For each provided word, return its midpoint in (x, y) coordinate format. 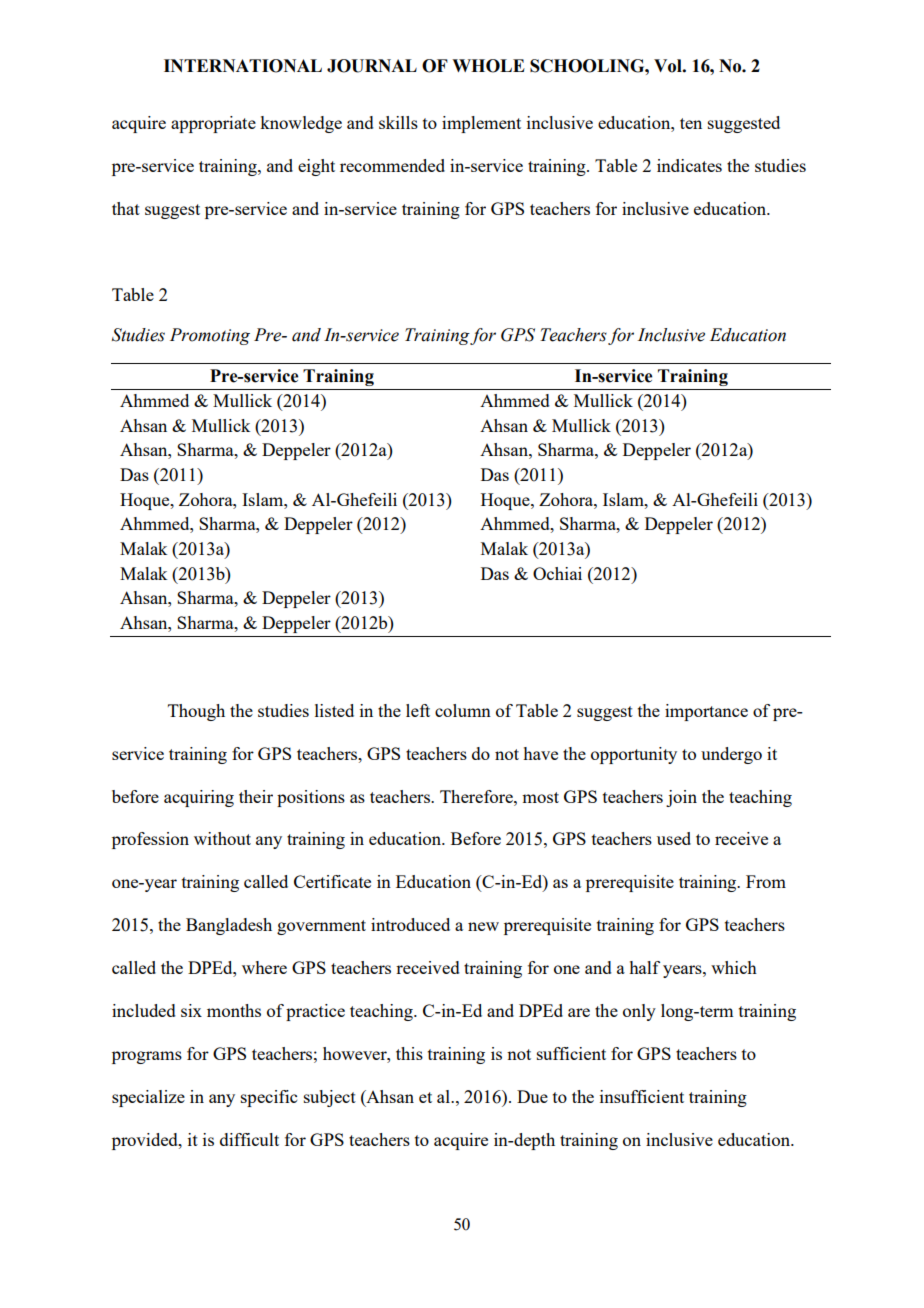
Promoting (210, 336)
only (639, 1012)
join (681, 798)
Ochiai (557, 573)
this (409, 1053)
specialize (148, 1098)
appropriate (213, 124)
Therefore (477, 796)
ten (691, 123)
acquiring (199, 798)
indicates (689, 165)
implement (481, 124)
